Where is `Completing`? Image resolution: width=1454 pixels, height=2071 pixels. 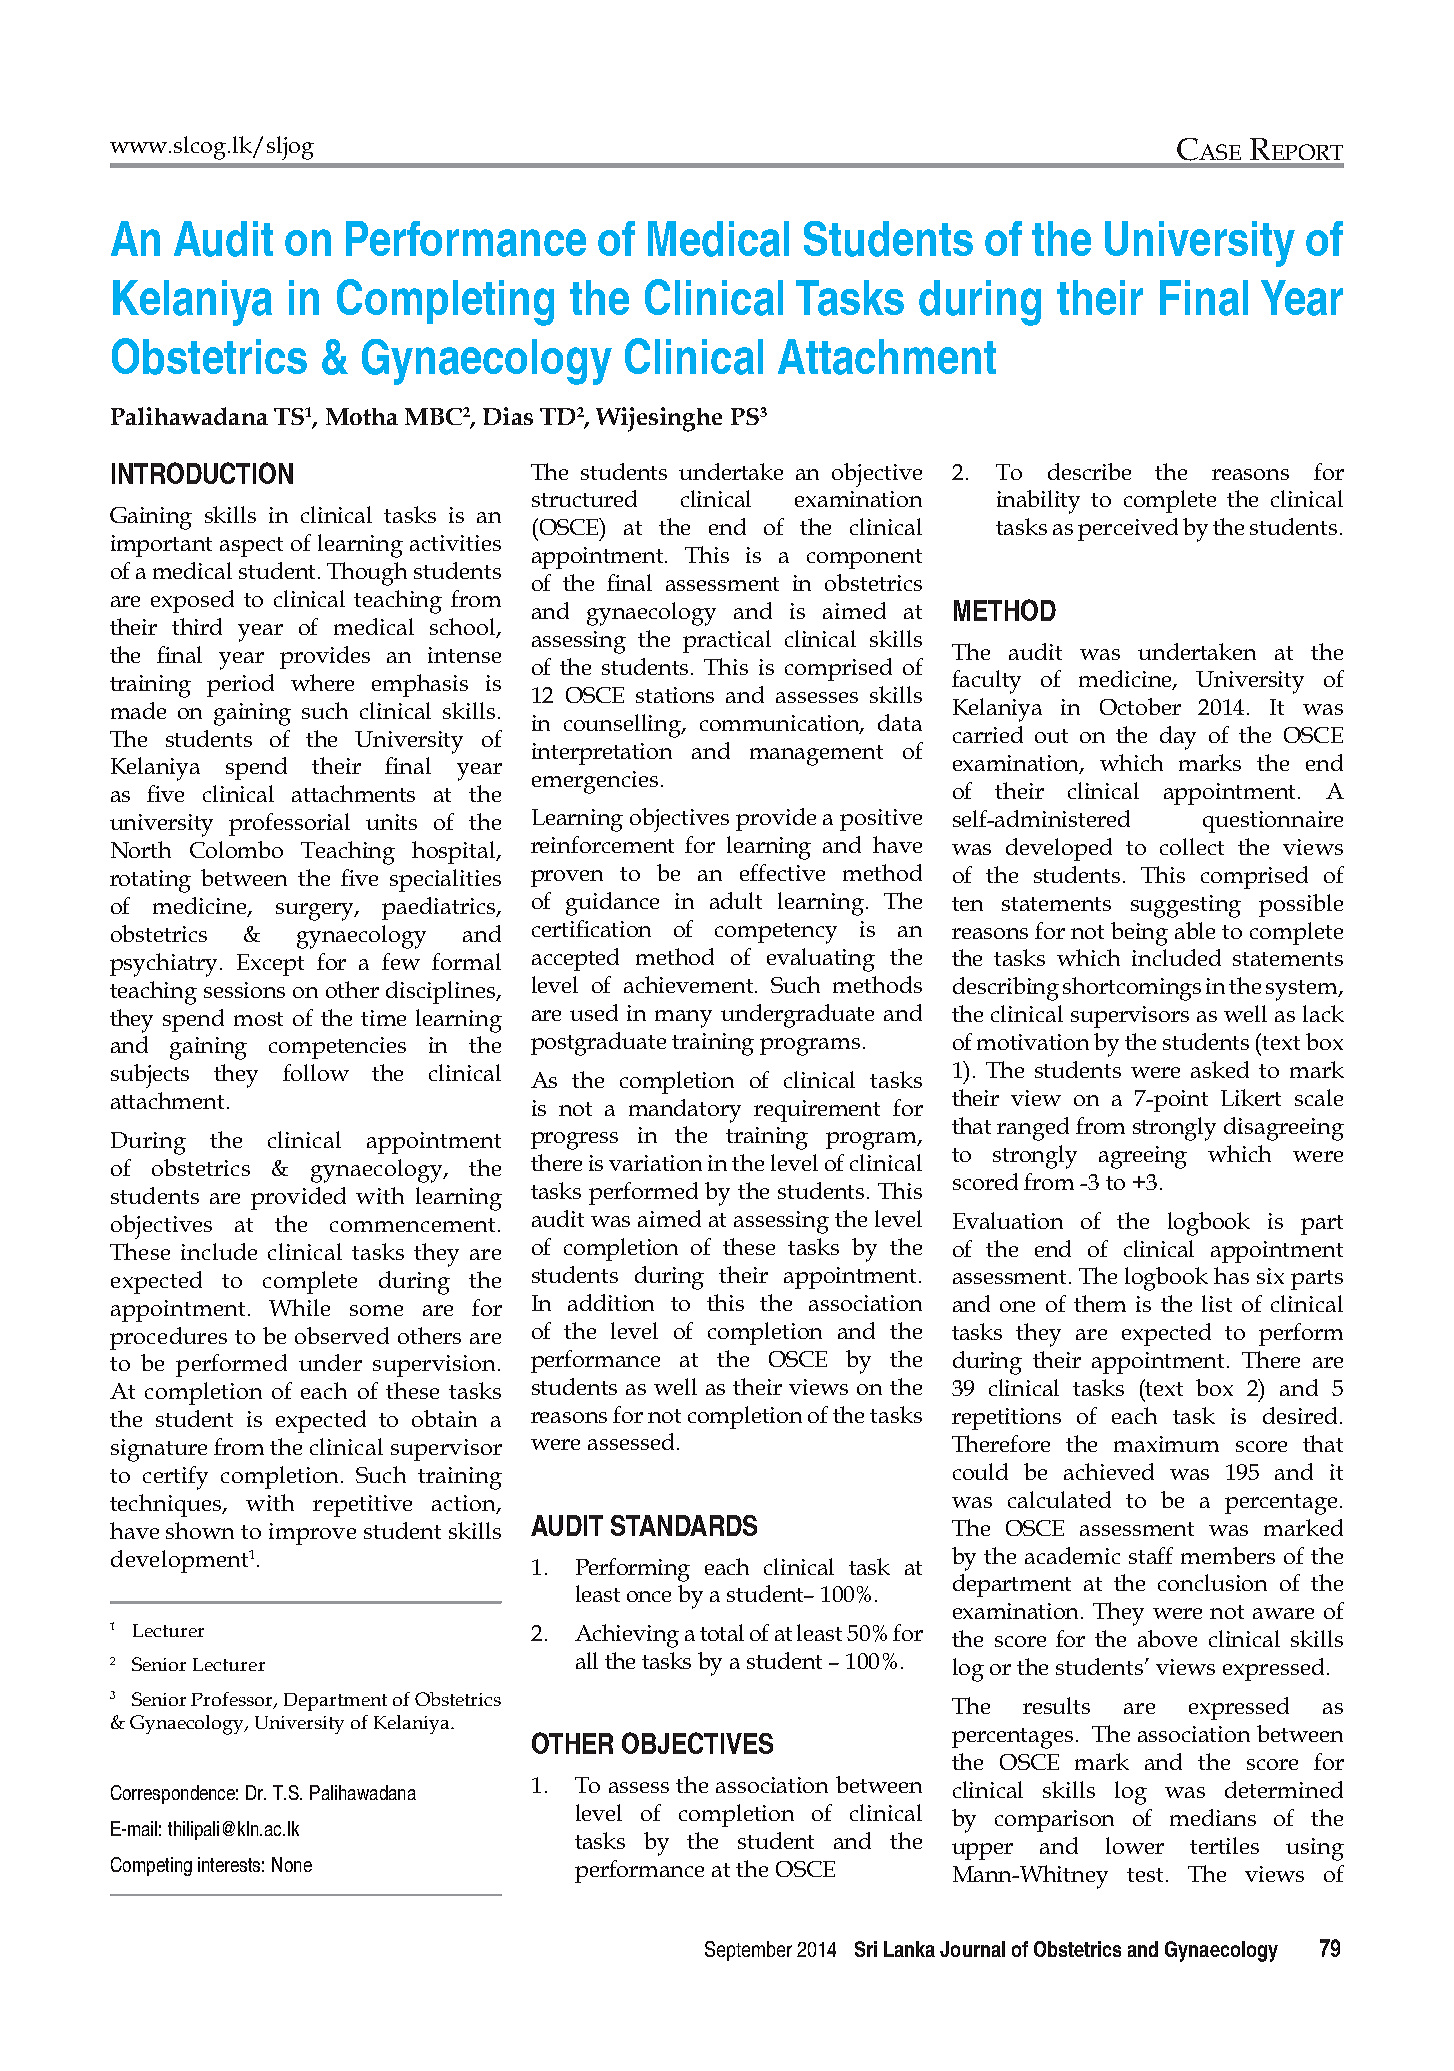 Completing is located at coordinates (445, 302).
